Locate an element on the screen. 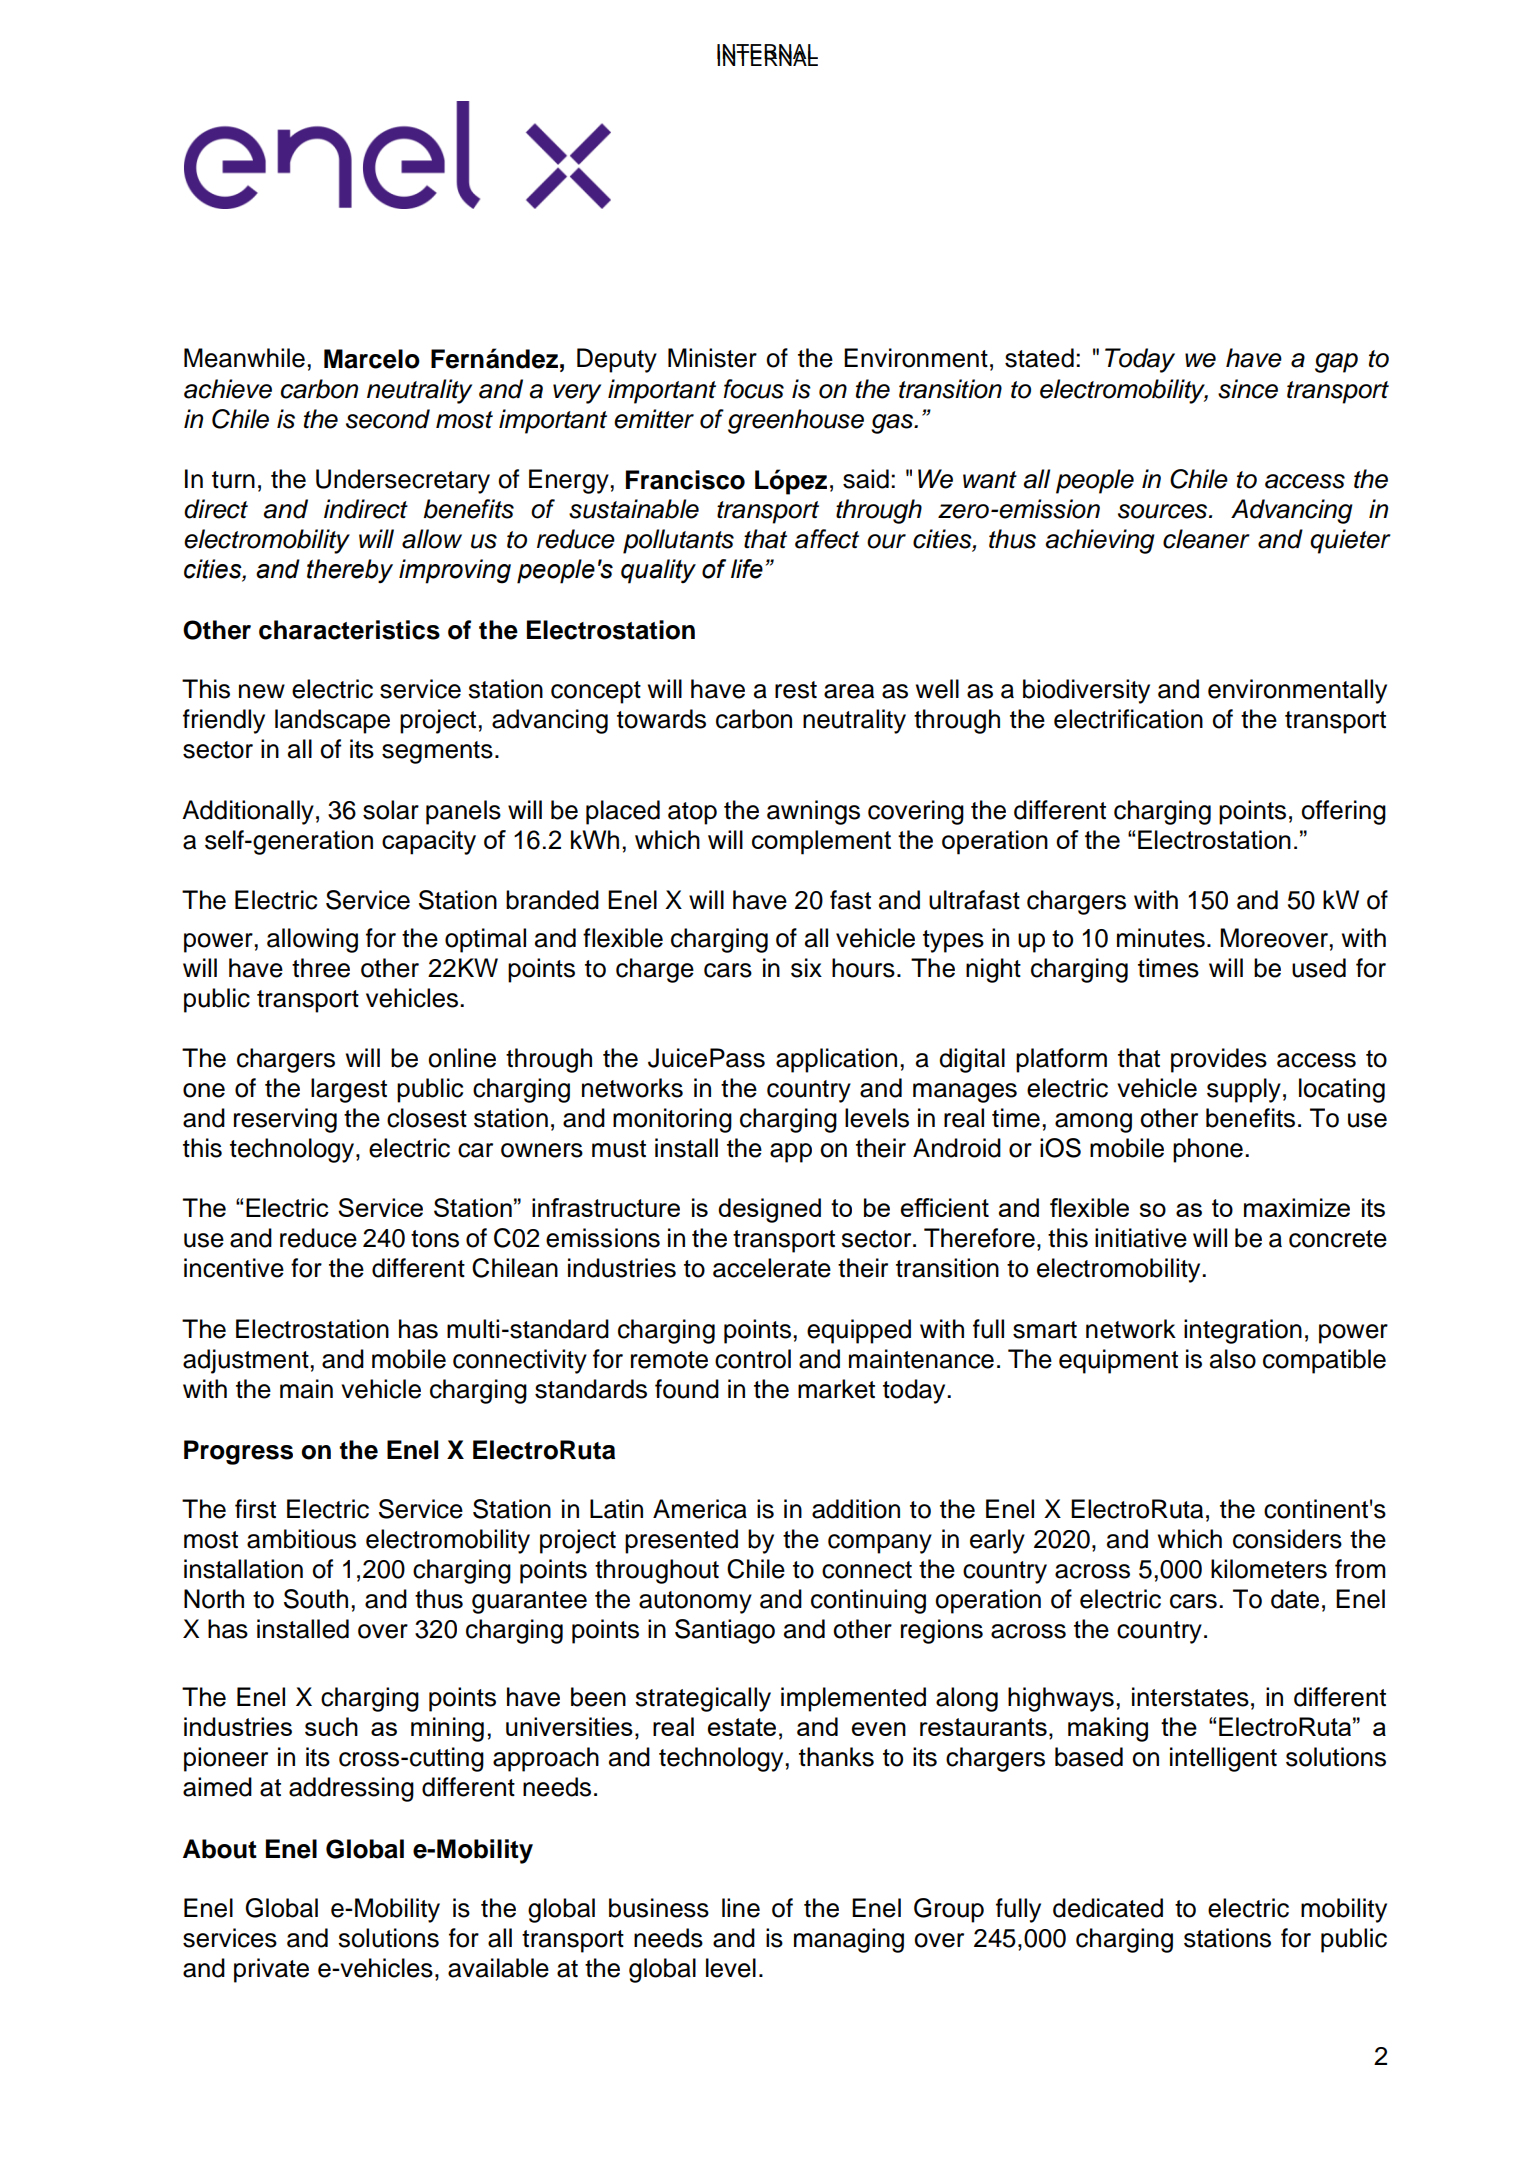 Image resolution: width=1534 pixels, height=2171 pixels. kilometers is located at coordinates (1269, 1569).
